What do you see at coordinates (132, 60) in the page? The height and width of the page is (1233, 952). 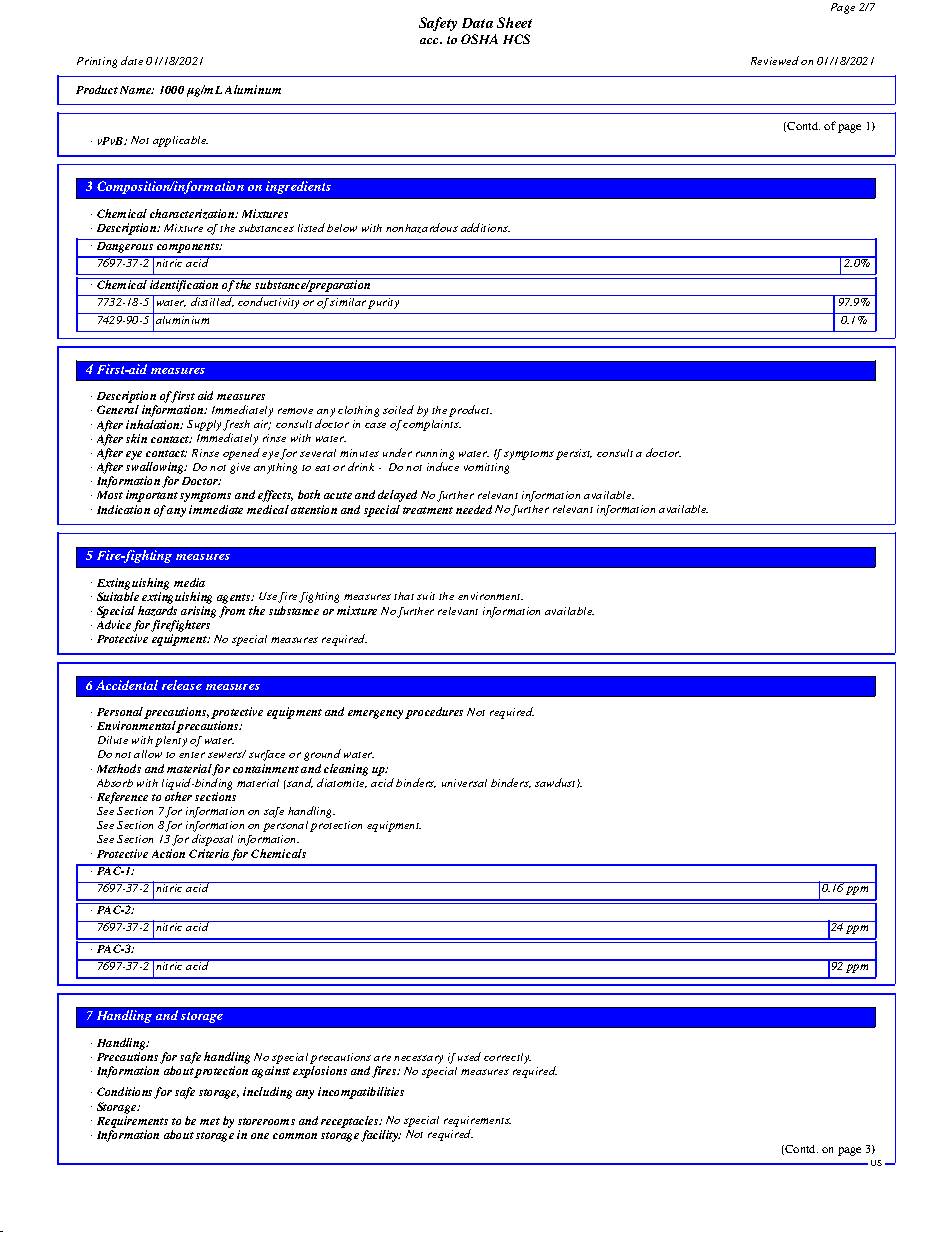 I see `date` at bounding box center [132, 60].
